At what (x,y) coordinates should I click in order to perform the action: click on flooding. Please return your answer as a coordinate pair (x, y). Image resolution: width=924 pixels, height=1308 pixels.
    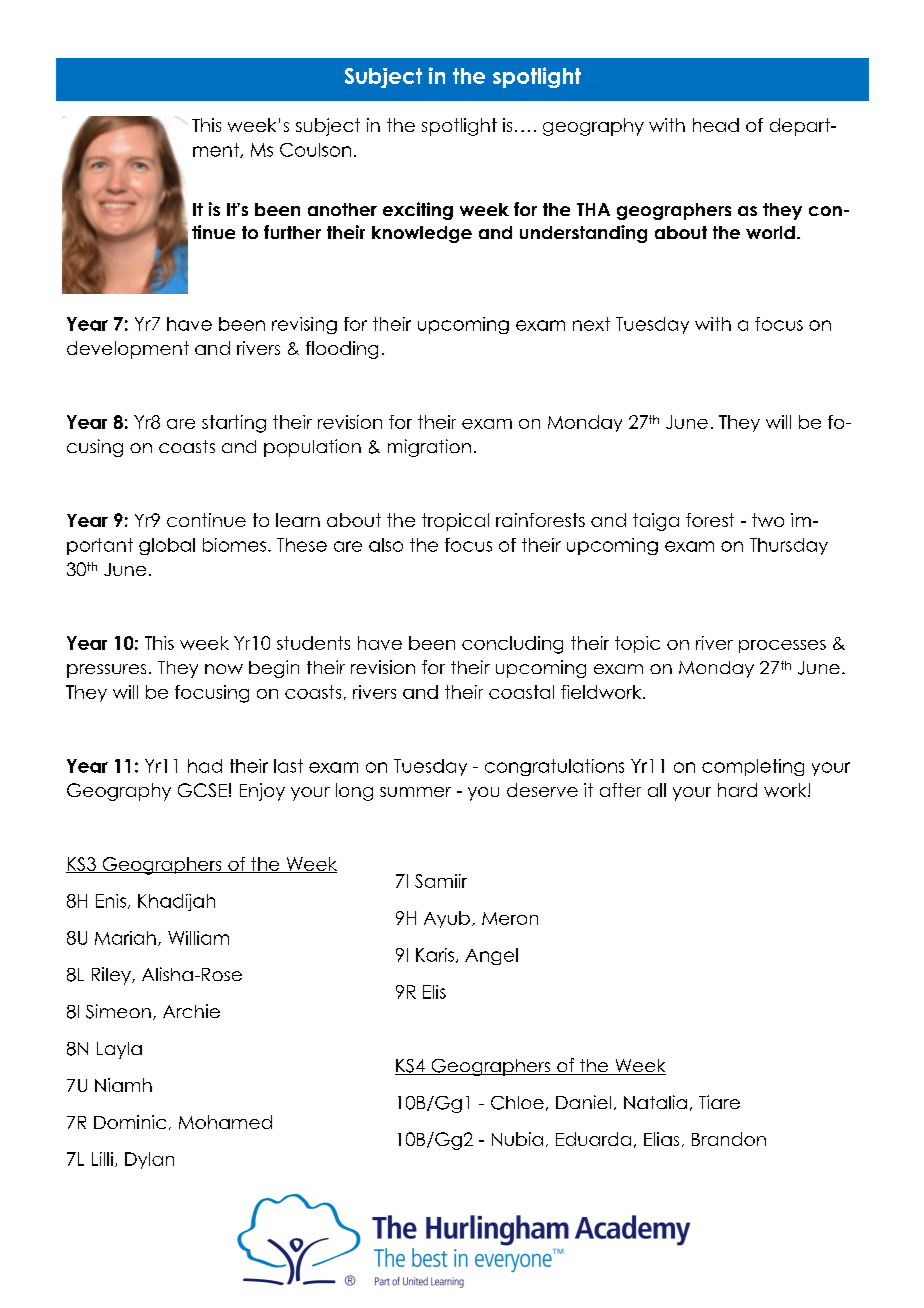
    Looking at the image, I should click on (342, 350).
